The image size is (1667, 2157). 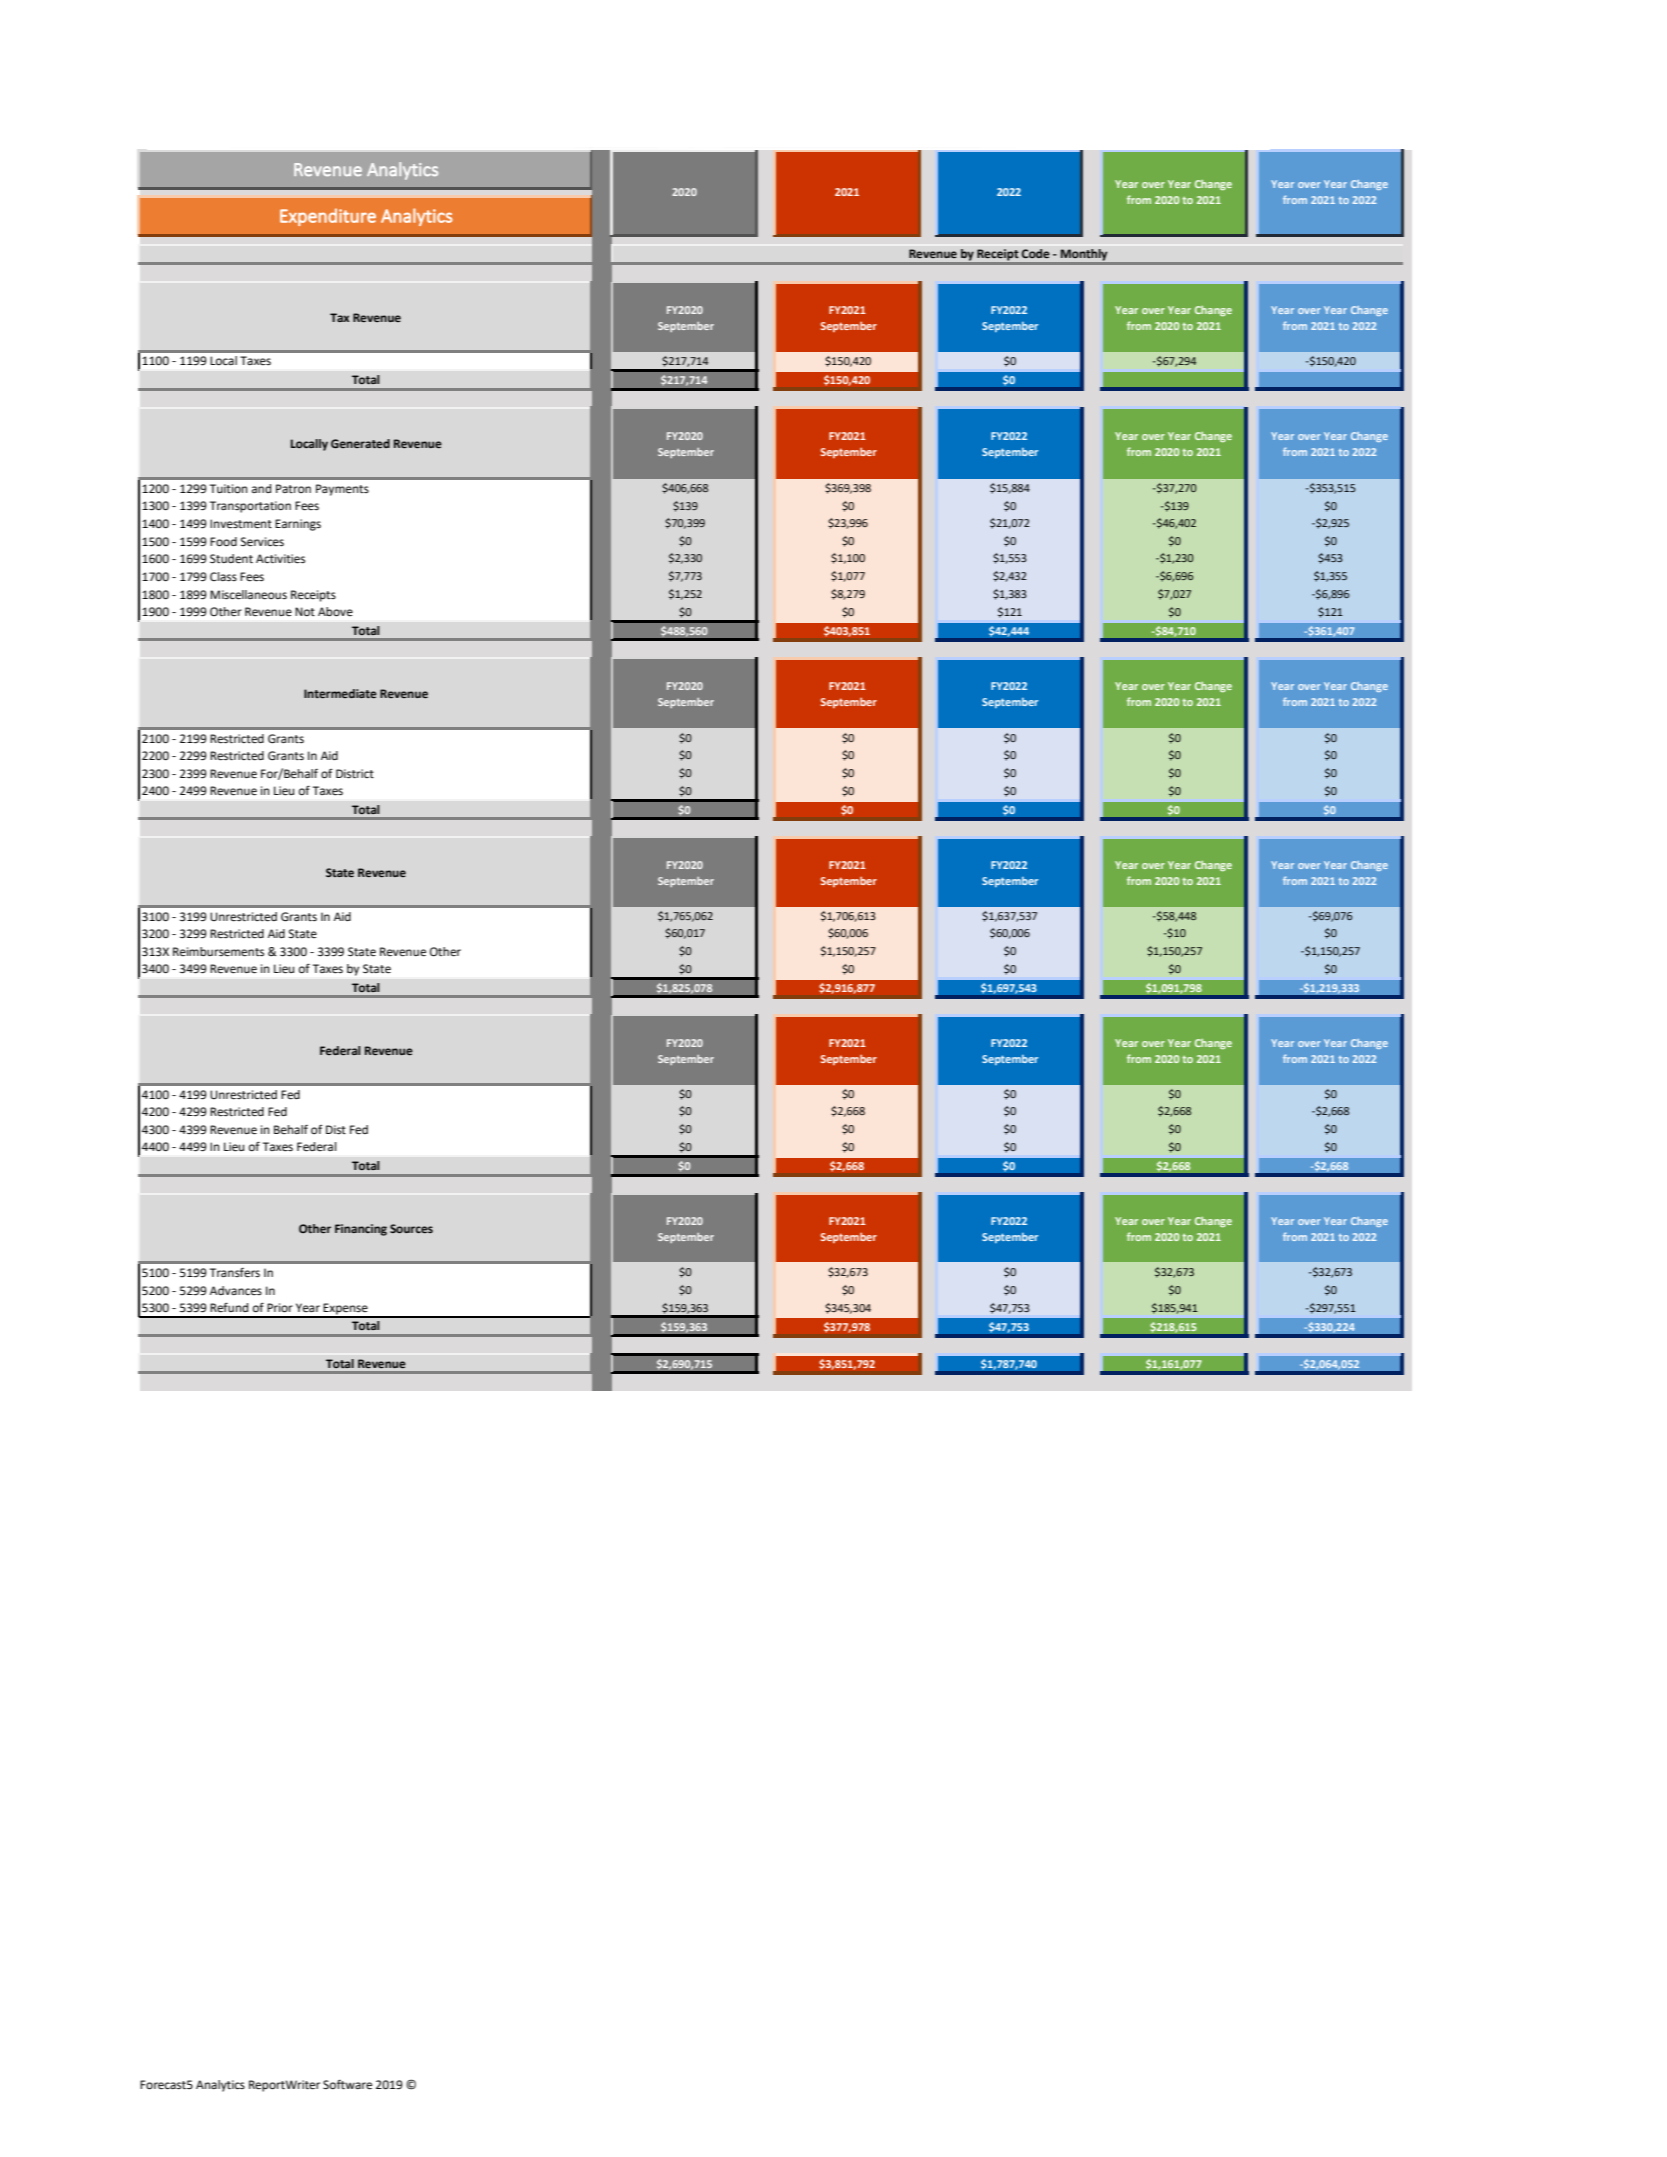 What do you see at coordinates (1035, 254) in the screenshot?
I see `Code` at bounding box center [1035, 254].
